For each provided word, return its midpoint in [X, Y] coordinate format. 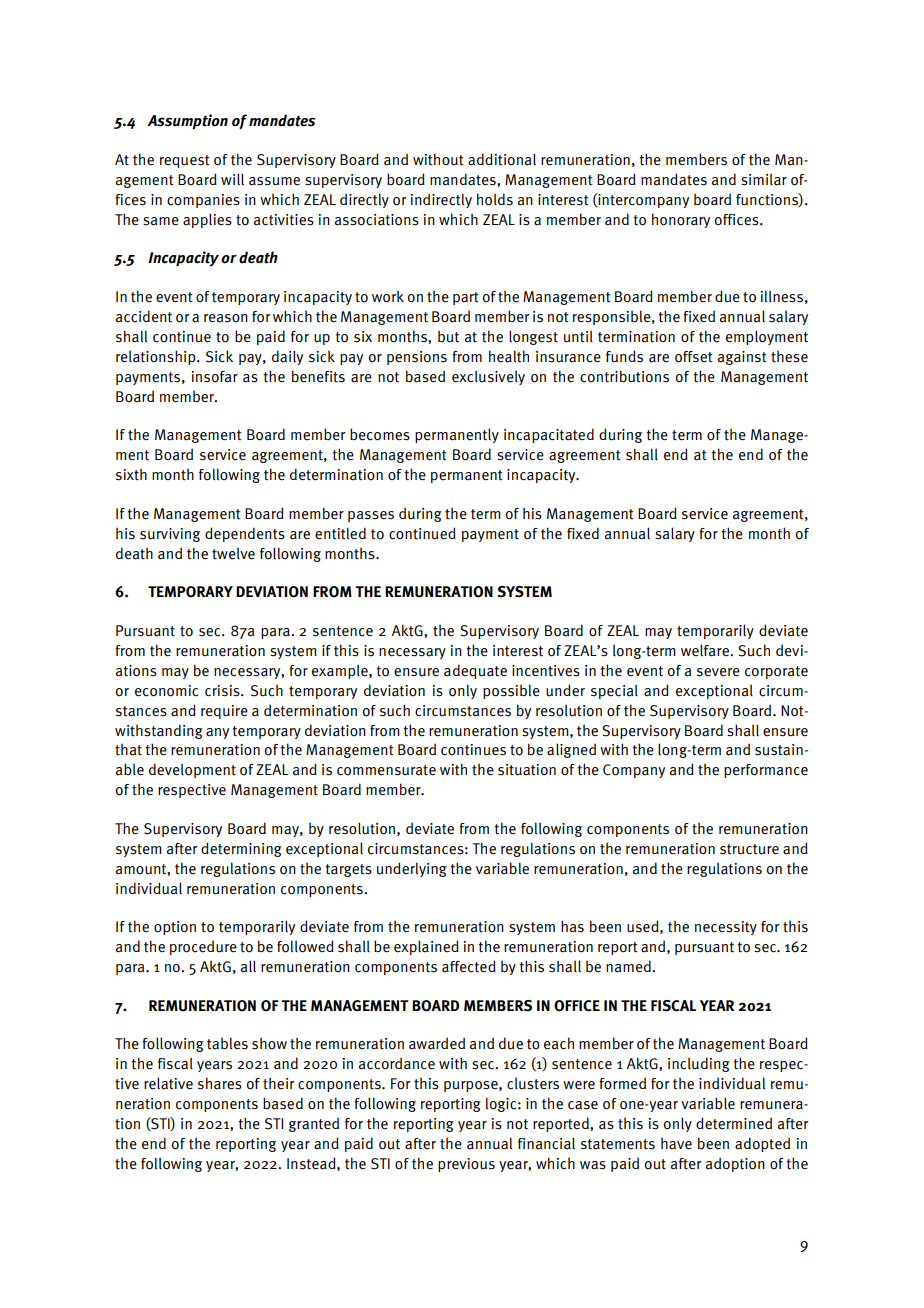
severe [718, 672]
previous [466, 1165]
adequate [475, 671]
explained [426, 947]
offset [694, 357]
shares [220, 1083]
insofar [215, 377]
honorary [681, 220]
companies [203, 201]
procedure [203, 948]
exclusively [488, 378]
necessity [726, 928]
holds [495, 199]
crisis [223, 691]
